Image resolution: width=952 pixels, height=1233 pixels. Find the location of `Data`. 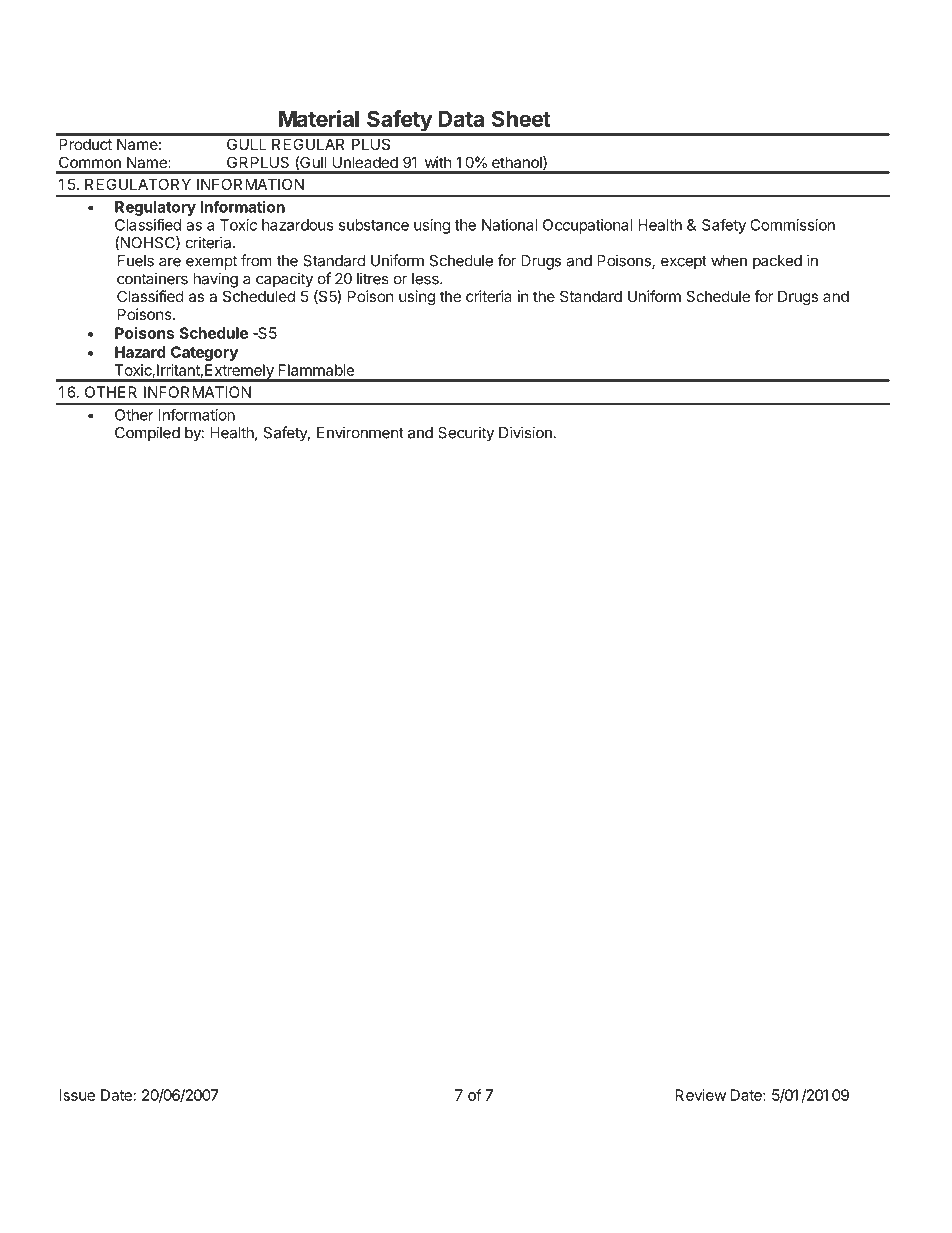

Data is located at coordinates (461, 119).
